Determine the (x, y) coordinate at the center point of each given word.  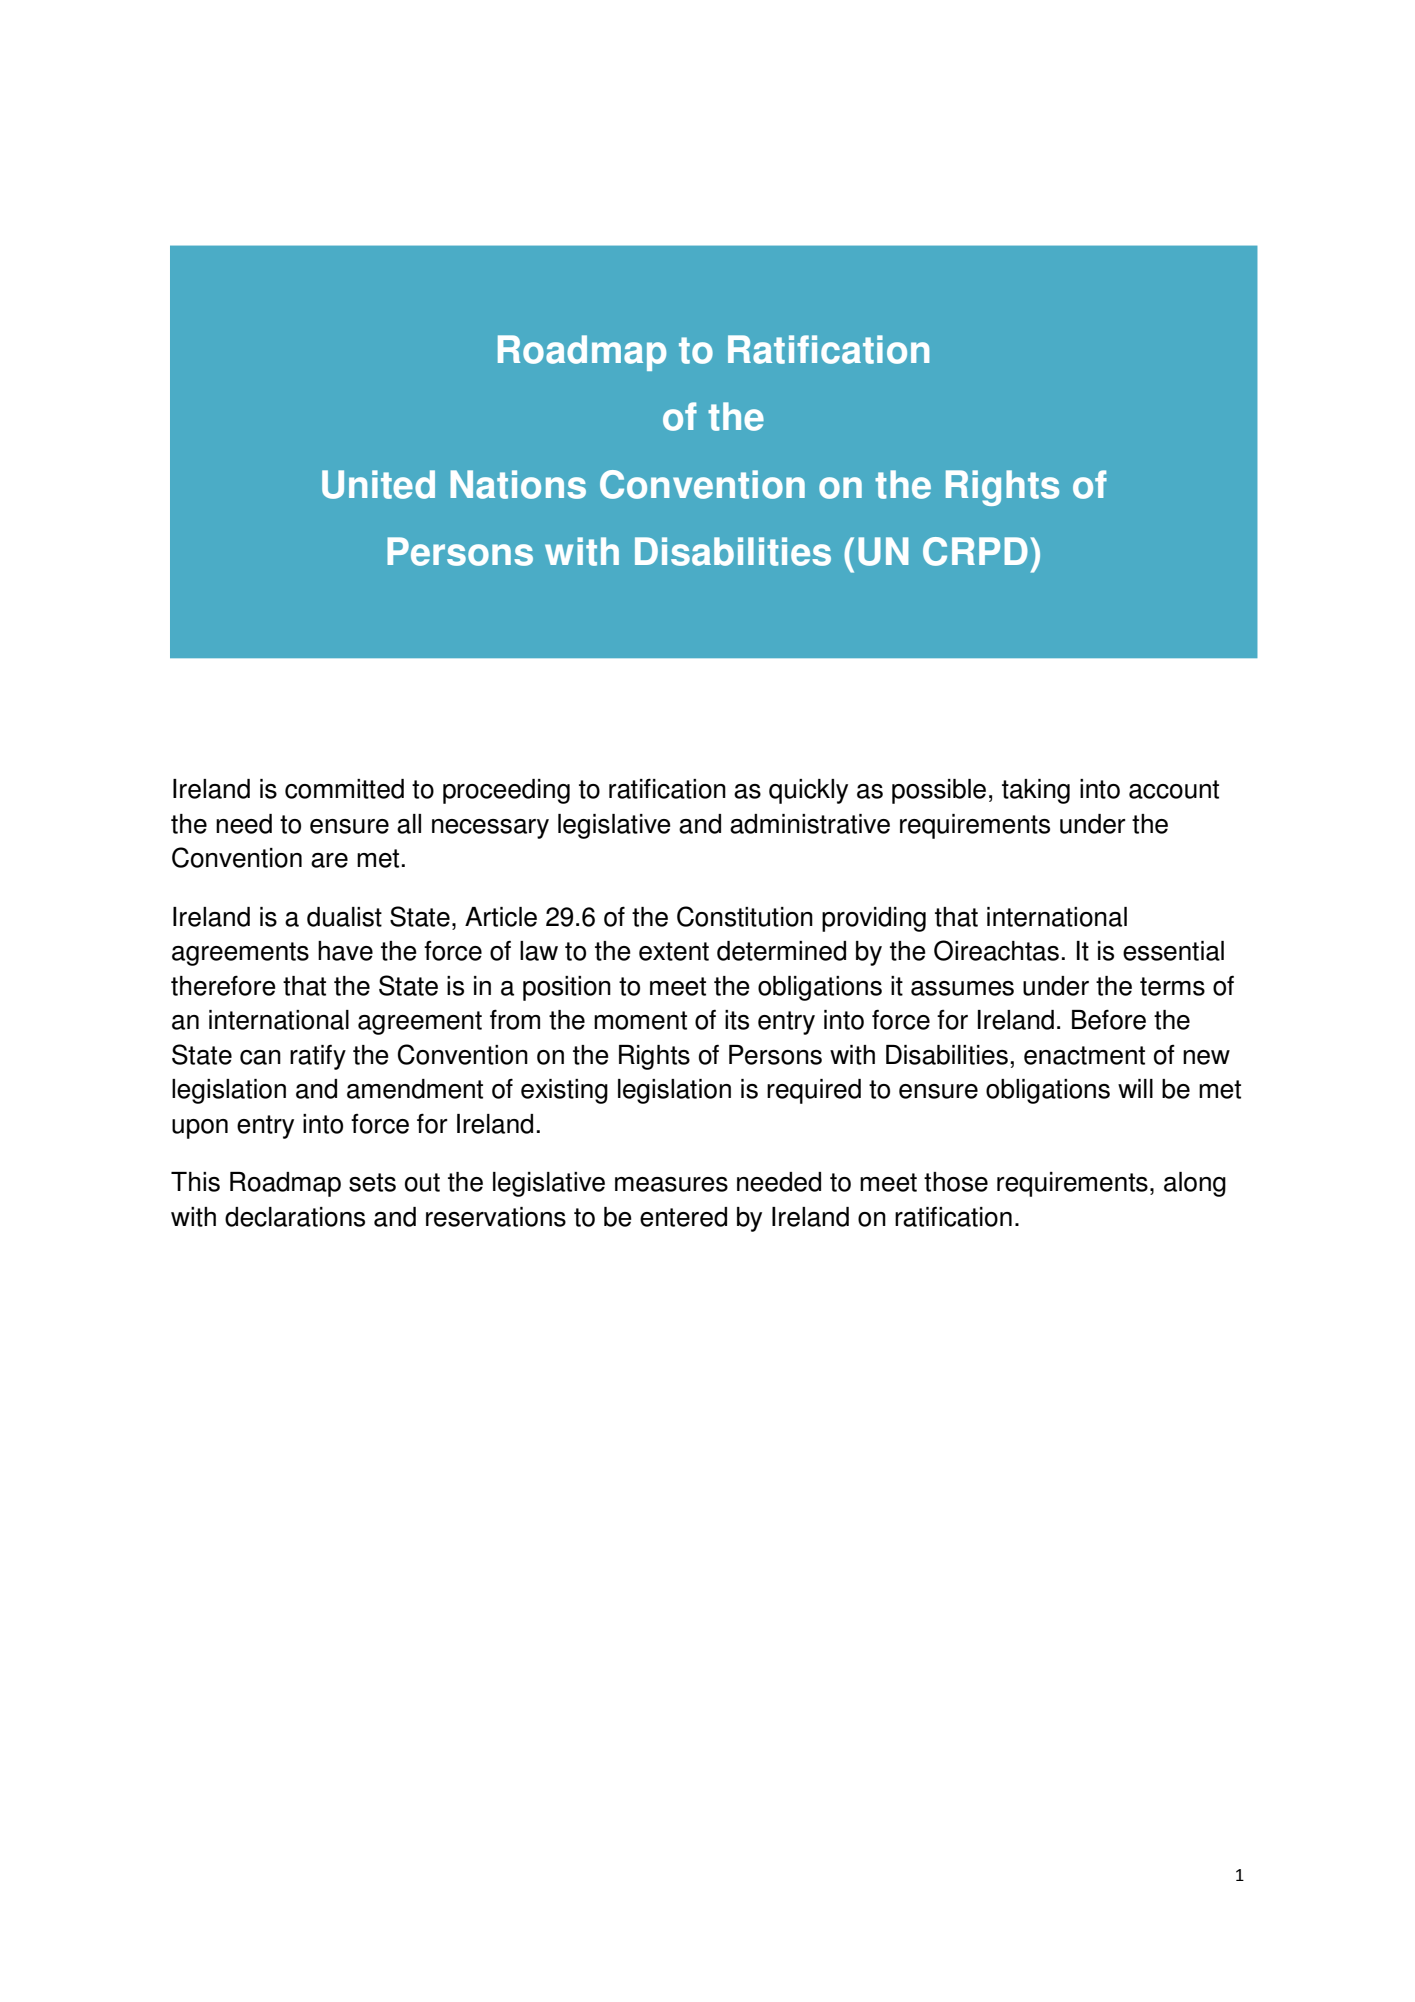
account (1174, 789)
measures (671, 1184)
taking (1036, 791)
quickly (808, 791)
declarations (295, 1217)
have (345, 951)
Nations (518, 484)
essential (1173, 951)
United (378, 484)
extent (674, 951)
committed (344, 789)
